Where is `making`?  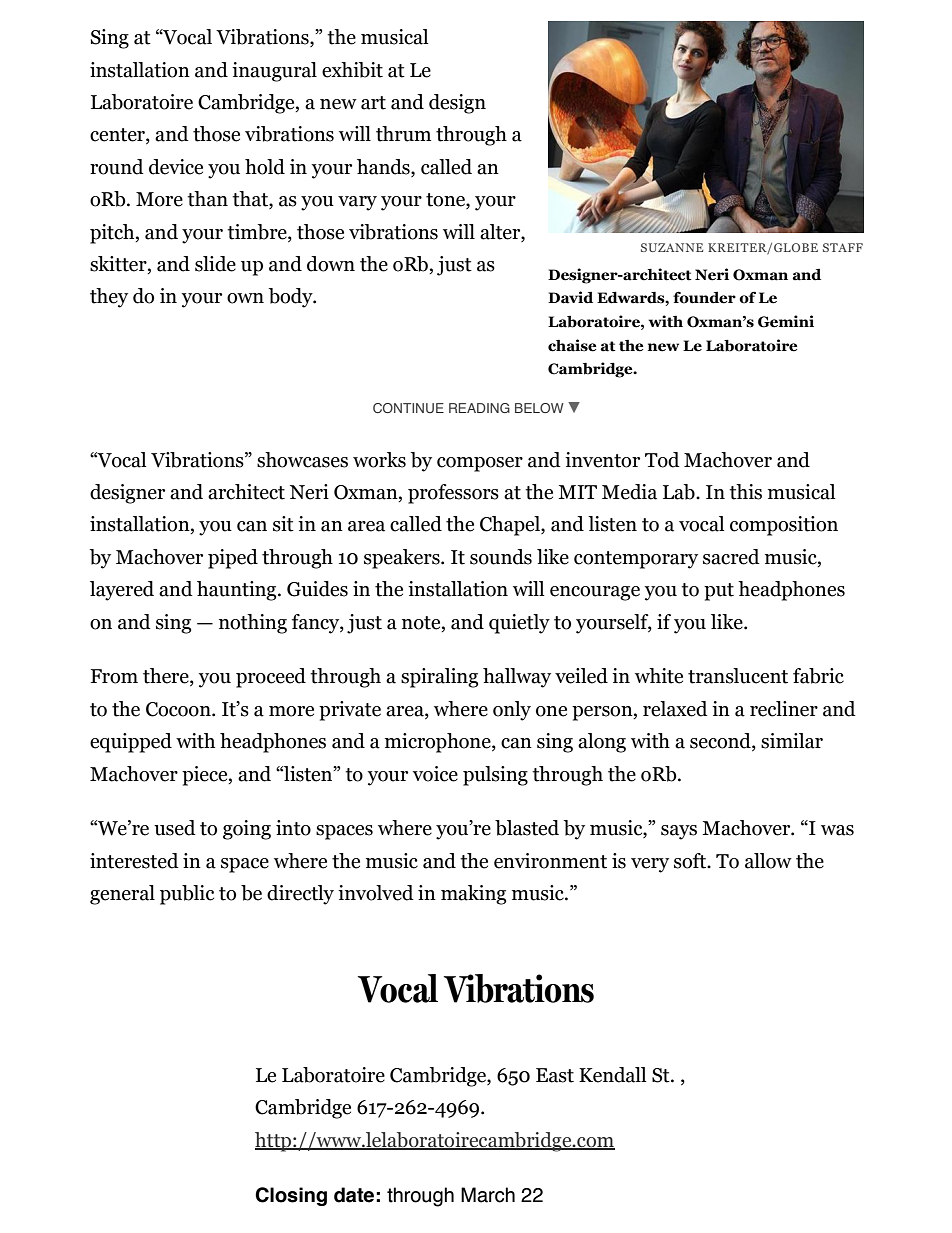 making is located at coordinates (473, 895).
